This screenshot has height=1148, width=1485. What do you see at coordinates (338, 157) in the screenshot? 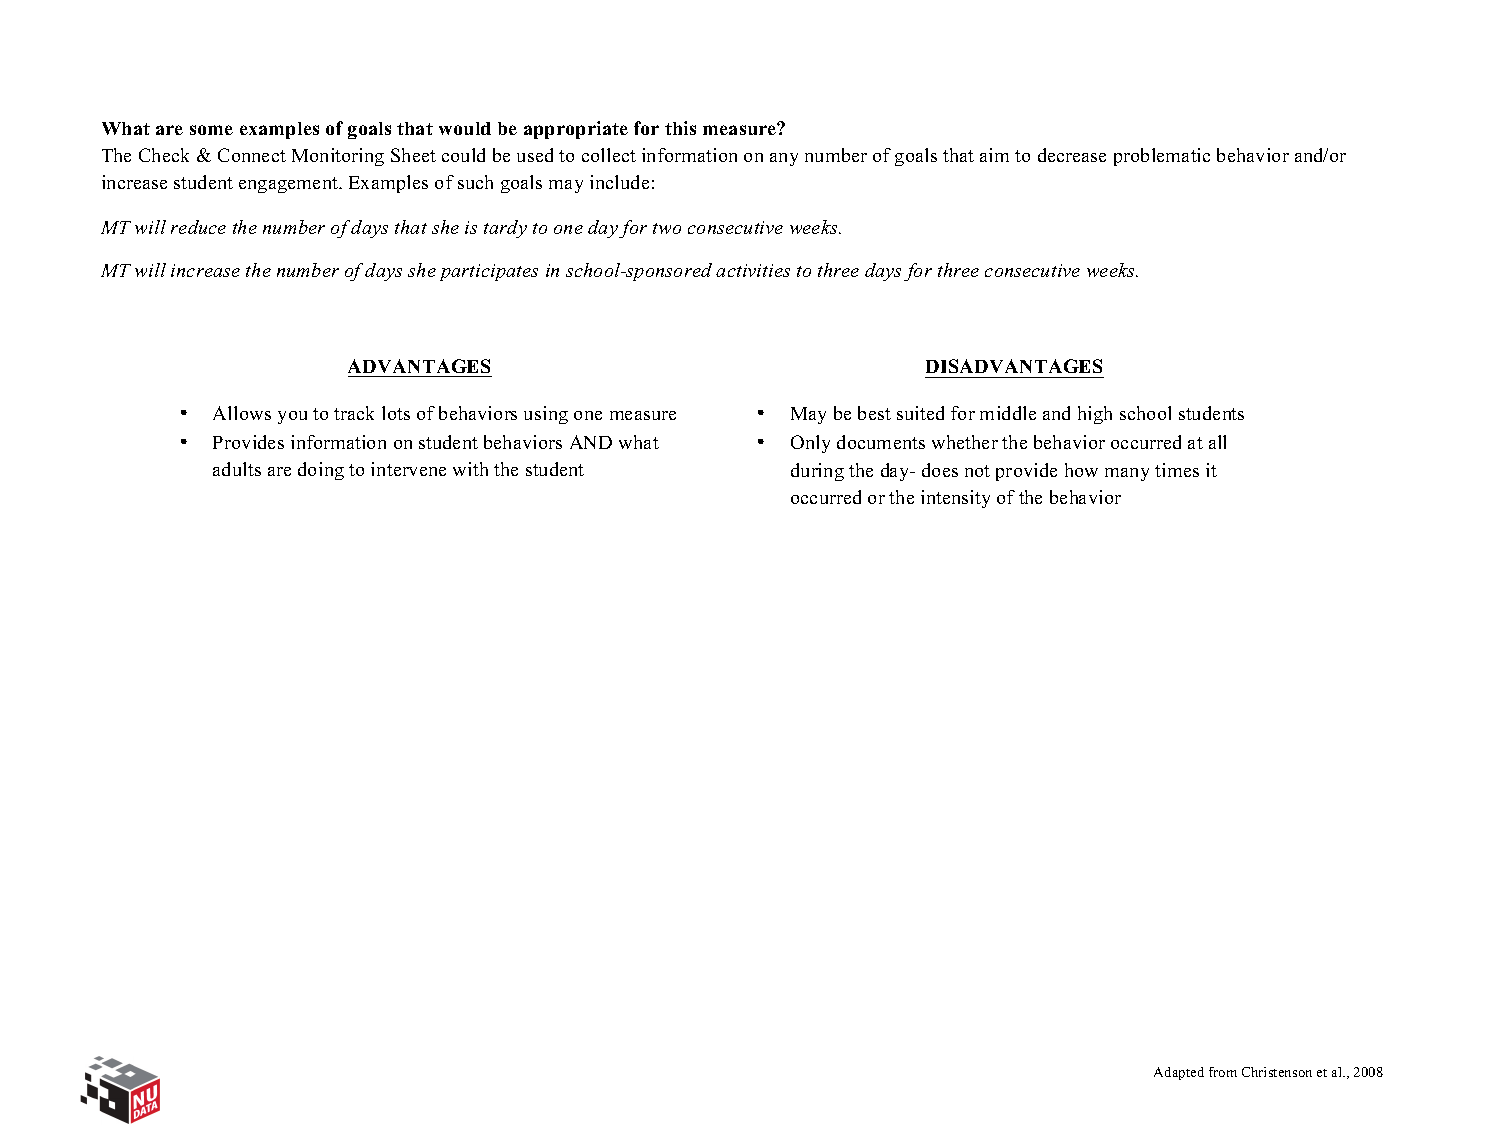
I see `Monitoring` at bounding box center [338, 157].
